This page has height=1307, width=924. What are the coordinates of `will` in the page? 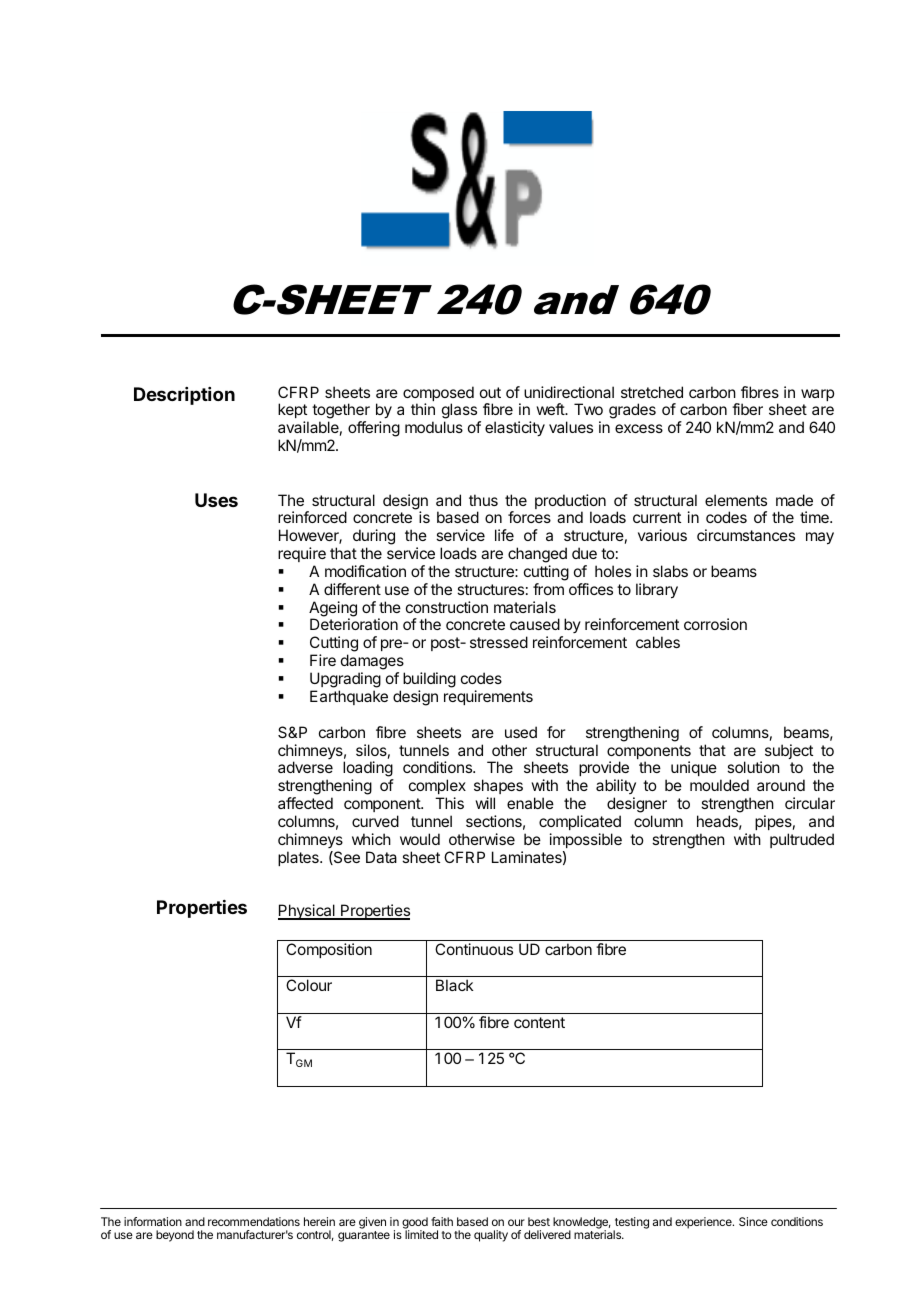 It's located at (485, 803).
